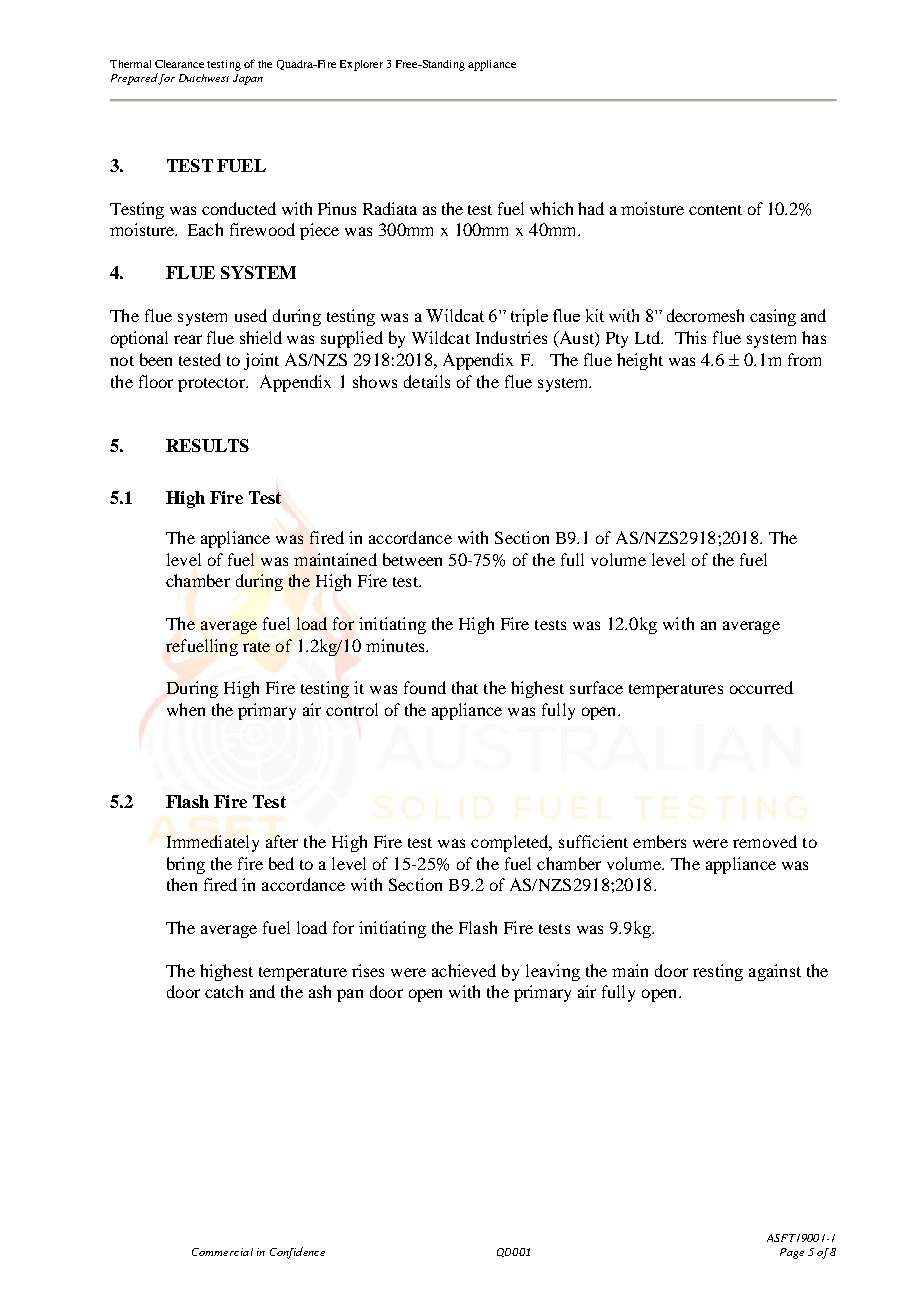 Image resolution: width=924 pixels, height=1308 pixels. What do you see at coordinates (179, 64) in the image?
I see `Clearance` at bounding box center [179, 64].
